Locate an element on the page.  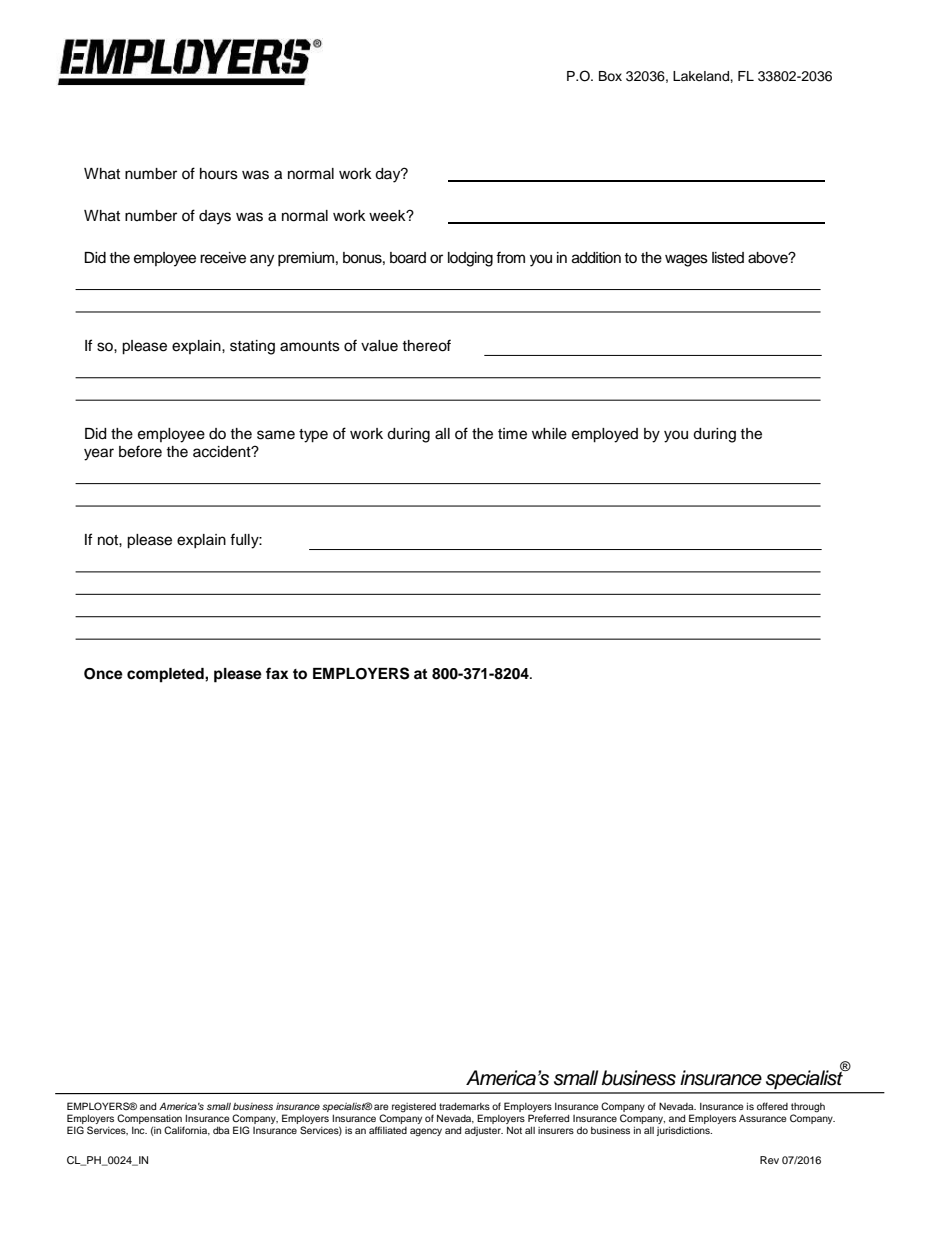
fax is located at coordinates (277, 673).
